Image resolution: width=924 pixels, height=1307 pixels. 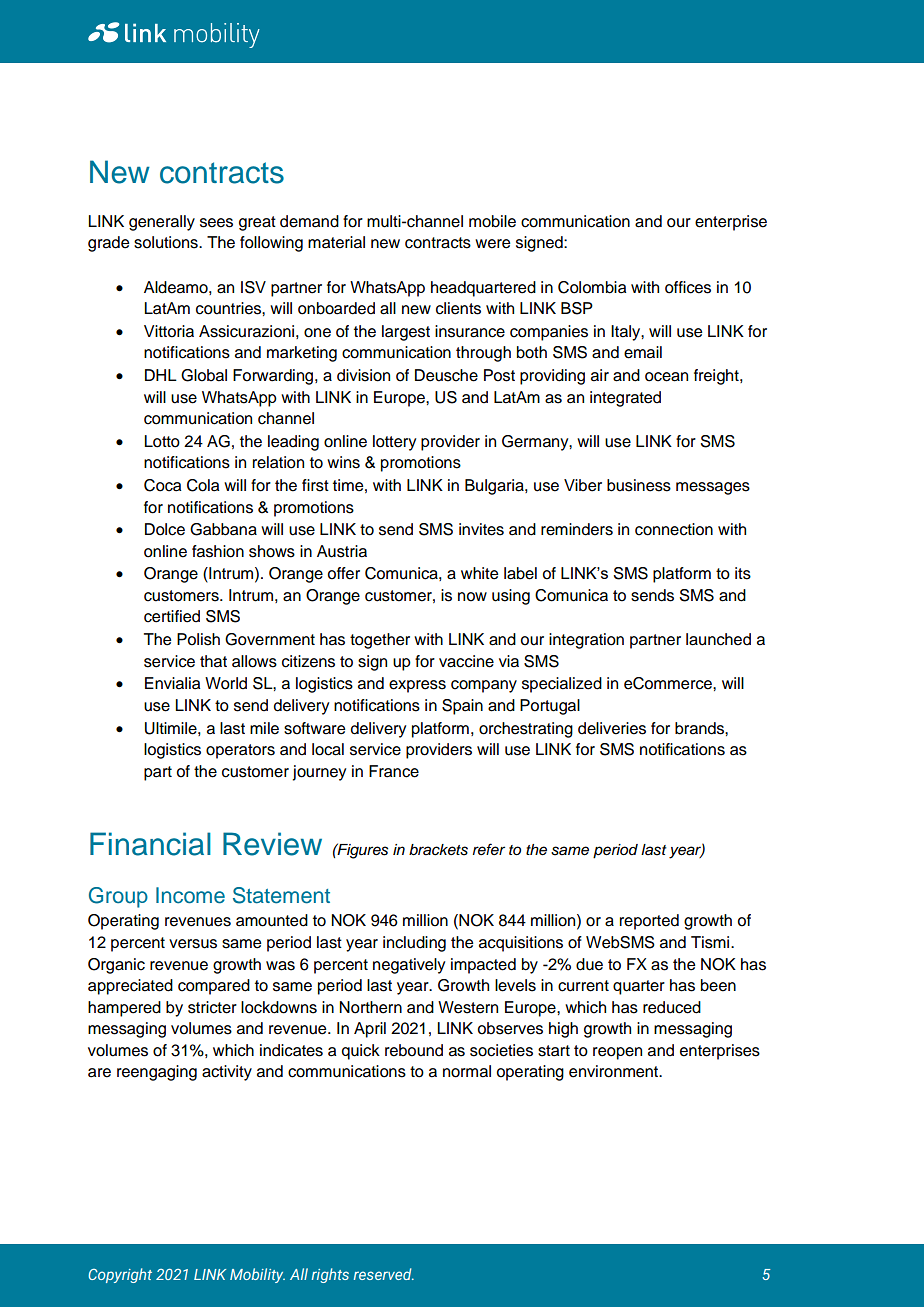 I want to click on lottery, so click(x=394, y=443).
